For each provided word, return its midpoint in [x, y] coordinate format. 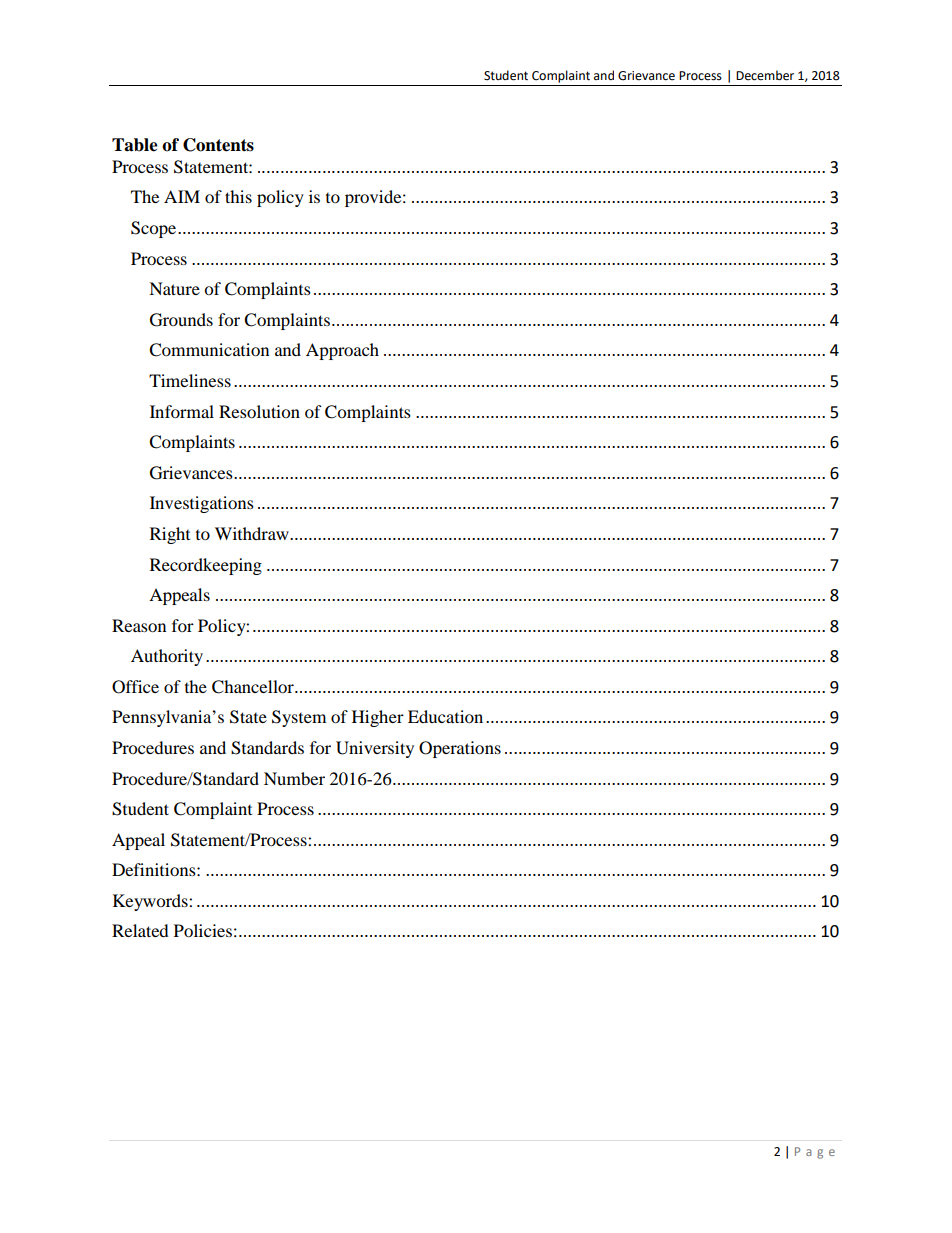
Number [294, 778]
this [238, 196]
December [765, 75]
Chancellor [254, 687]
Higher [378, 718]
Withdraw [253, 533]
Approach [342, 351]
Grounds [181, 320]
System [299, 718]
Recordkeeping [206, 566]
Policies [203, 930]
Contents [218, 145]
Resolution [259, 411]
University [375, 749]
